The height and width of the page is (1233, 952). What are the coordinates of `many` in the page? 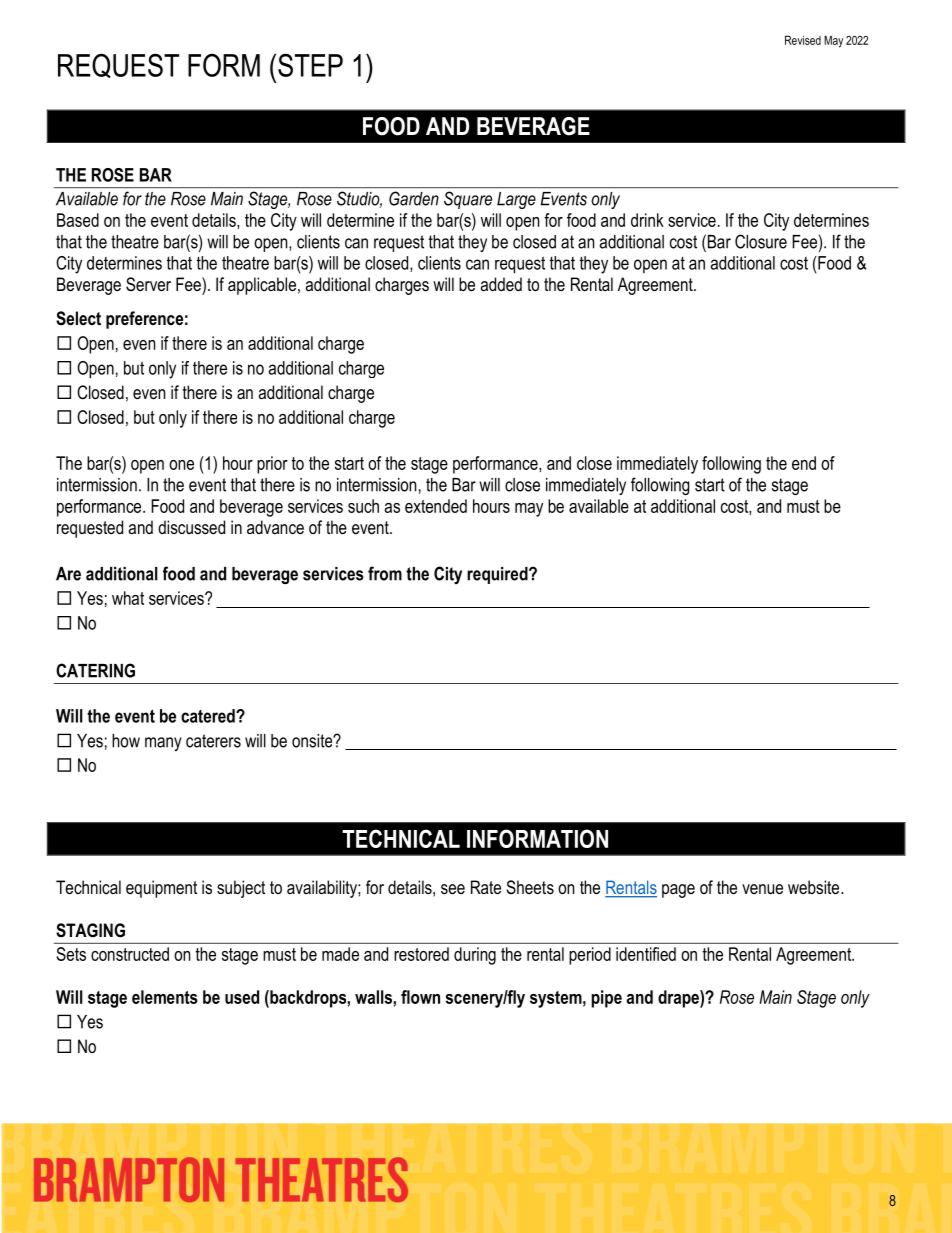 It's located at (163, 744).
